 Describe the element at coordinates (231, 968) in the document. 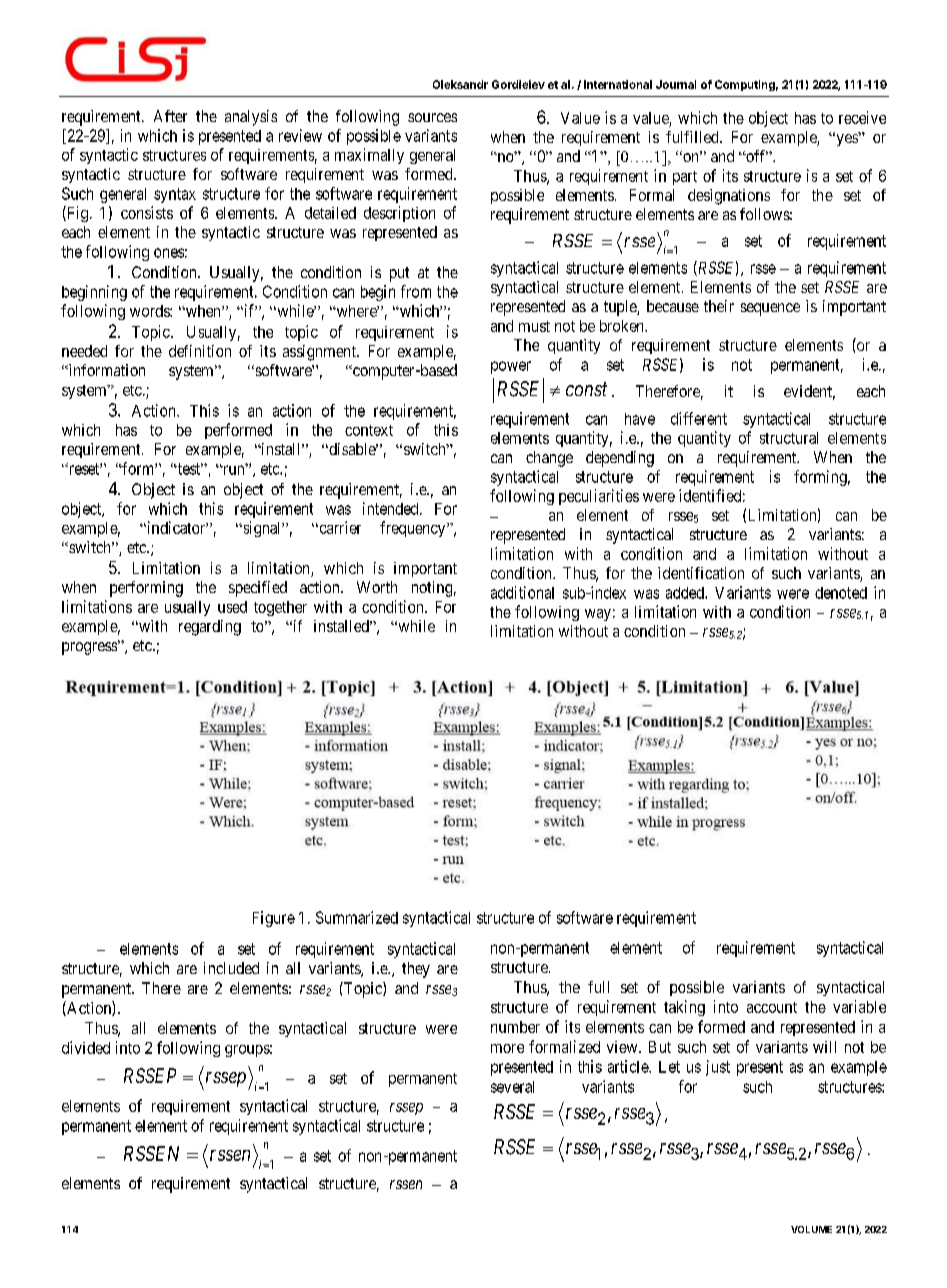

I see `included` at that location.
